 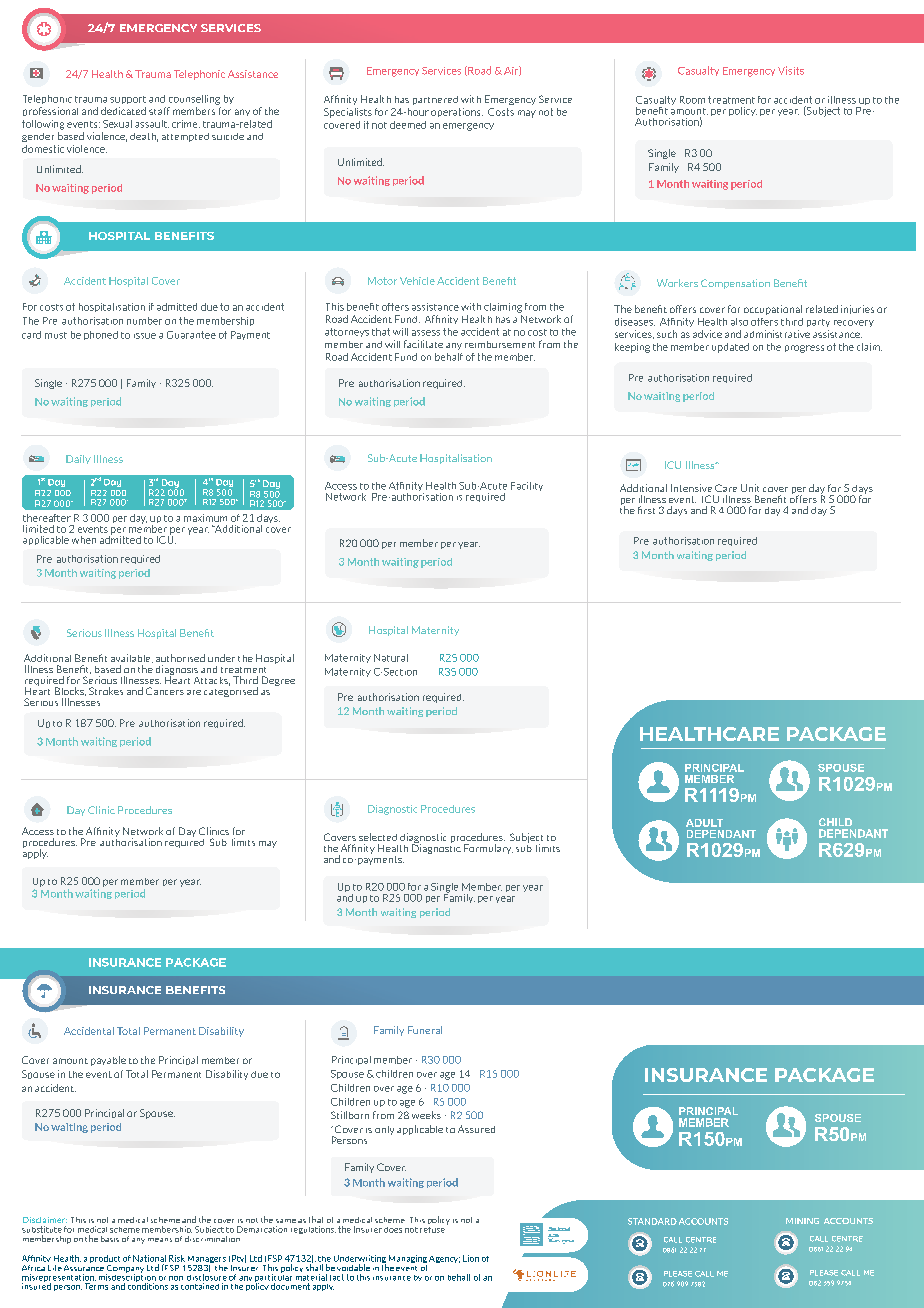 I want to click on partnered, so click(x=435, y=100).
